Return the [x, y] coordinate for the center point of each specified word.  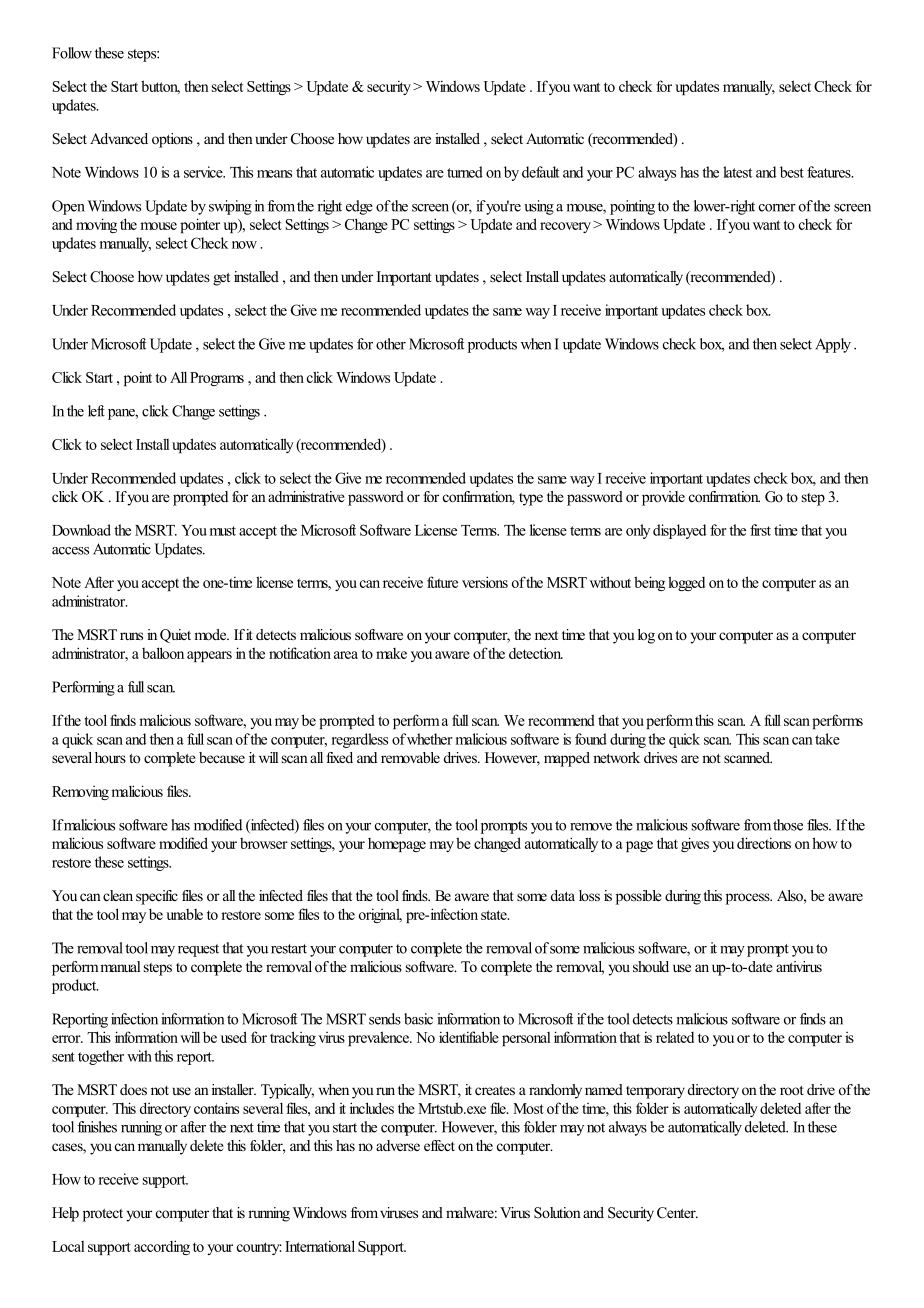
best [792, 172]
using [539, 207]
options [172, 140]
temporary [655, 1092]
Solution [557, 1213]
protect [103, 1215]
